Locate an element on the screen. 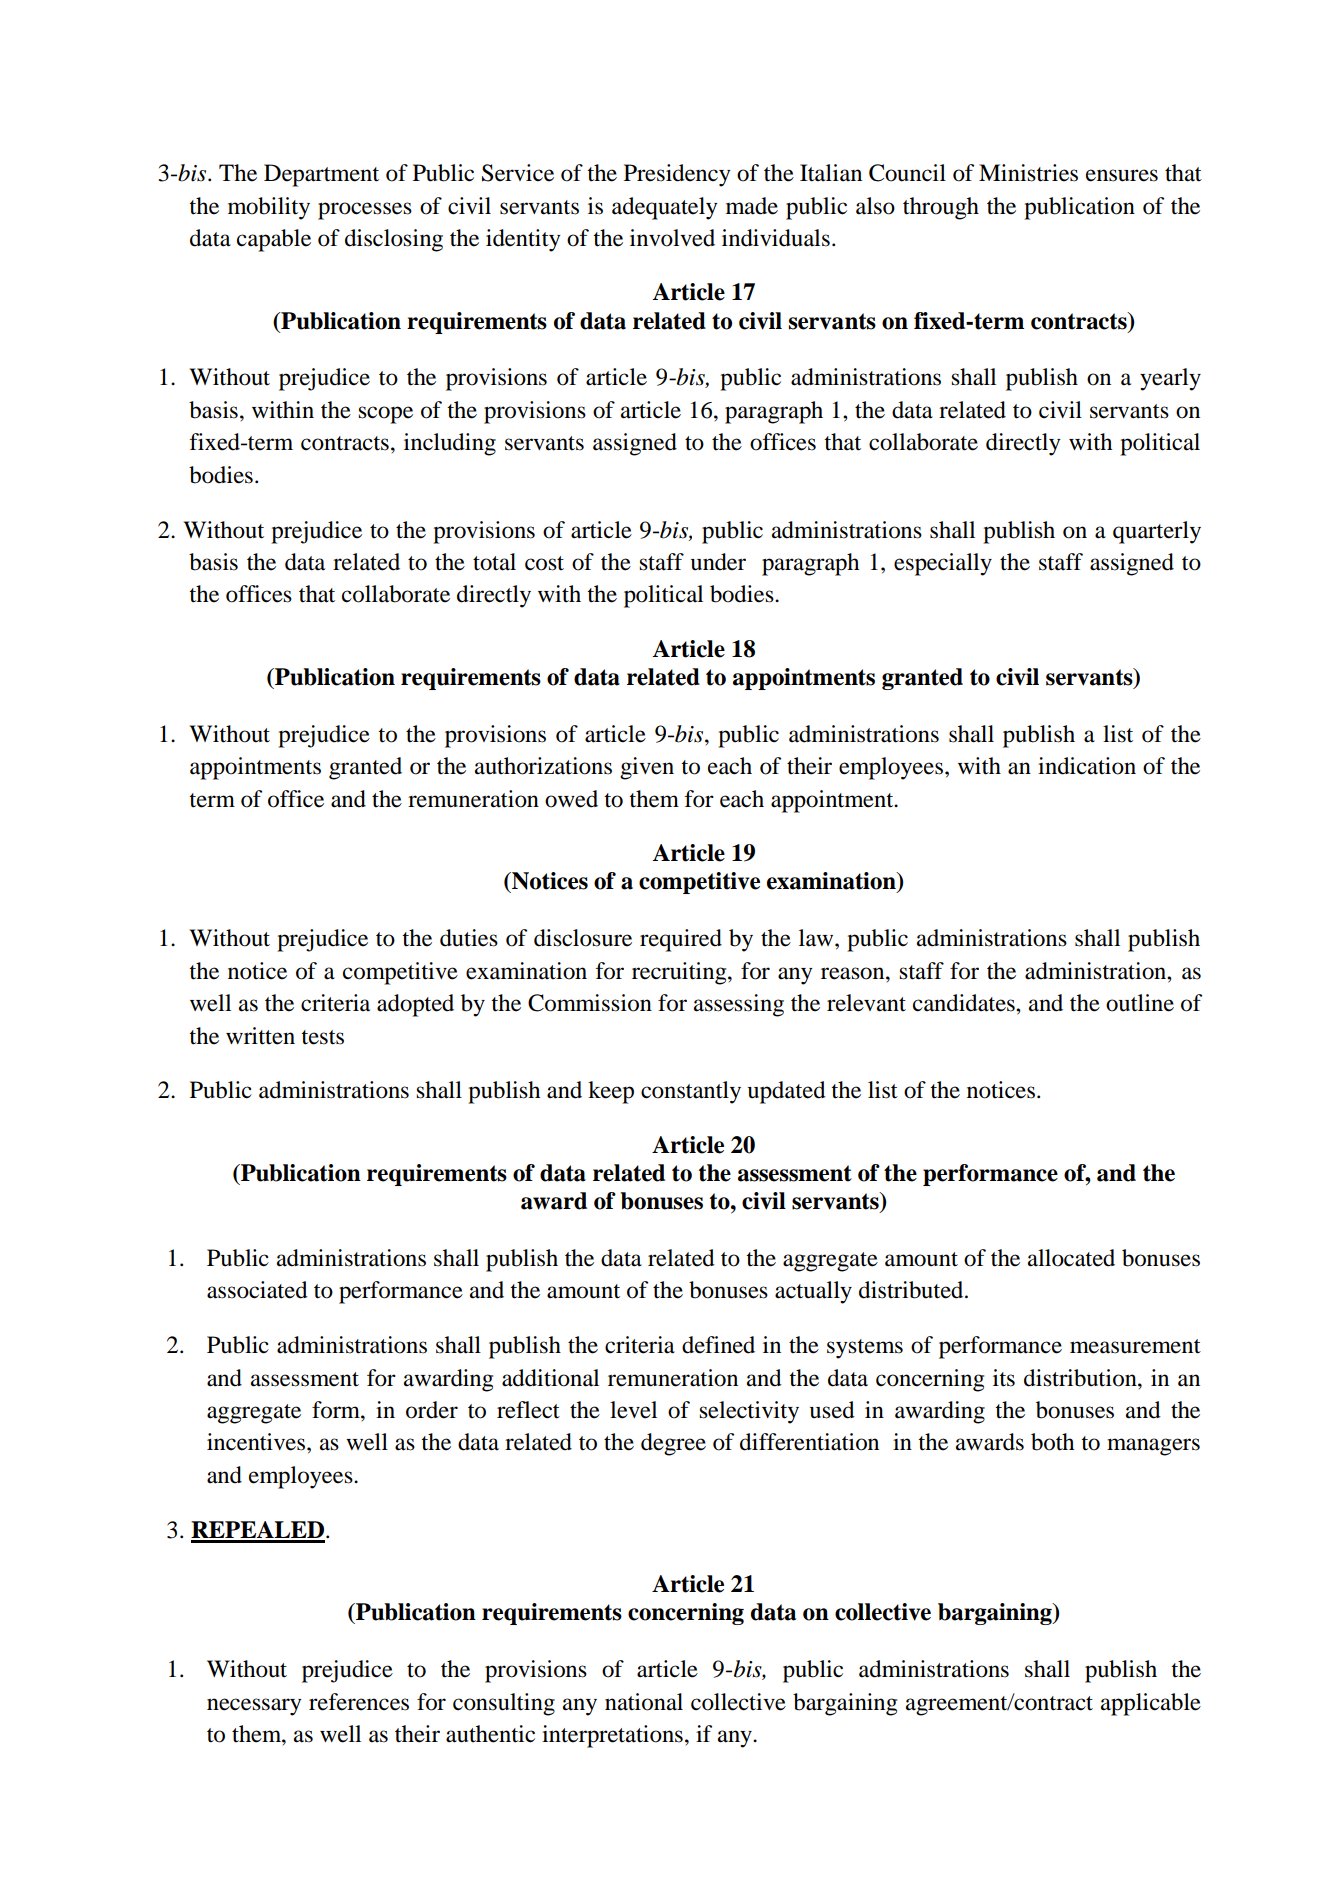 The height and width of the screenshot is (1878, 1328). associated is located at coordinates (257, 1290).
